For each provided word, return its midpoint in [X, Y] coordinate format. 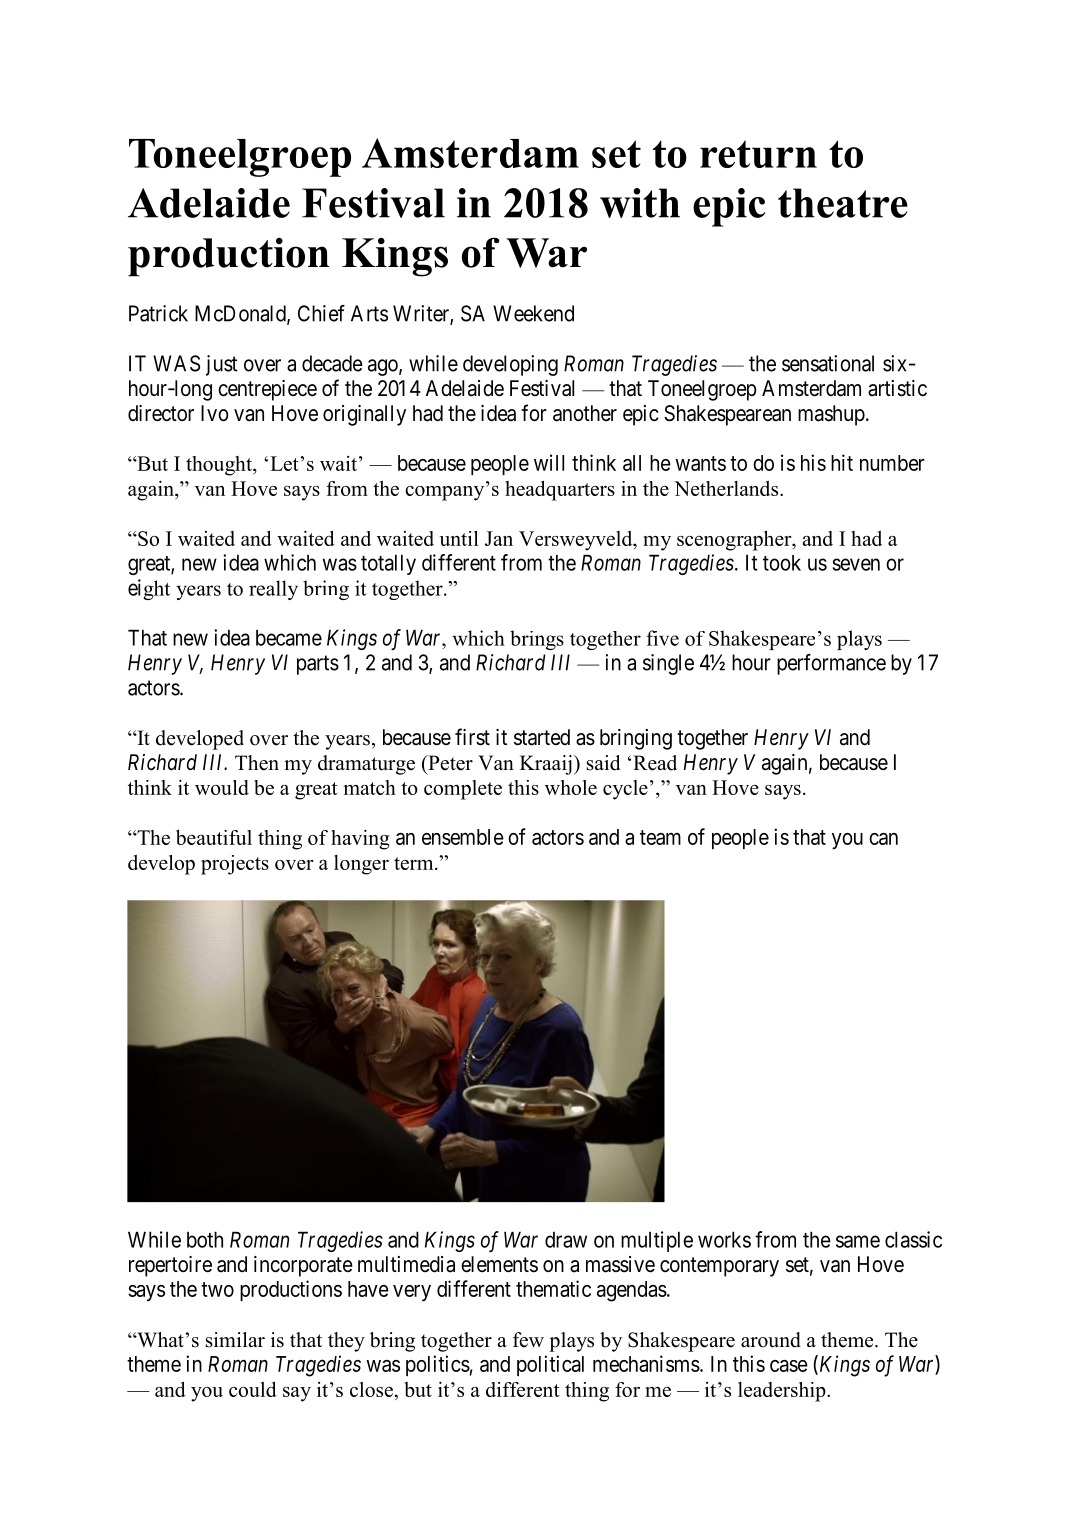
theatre [843, 203]
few [528, 1340]
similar [235, 1340]
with [640, 203]
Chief [321, 313]
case [789, 1366]
